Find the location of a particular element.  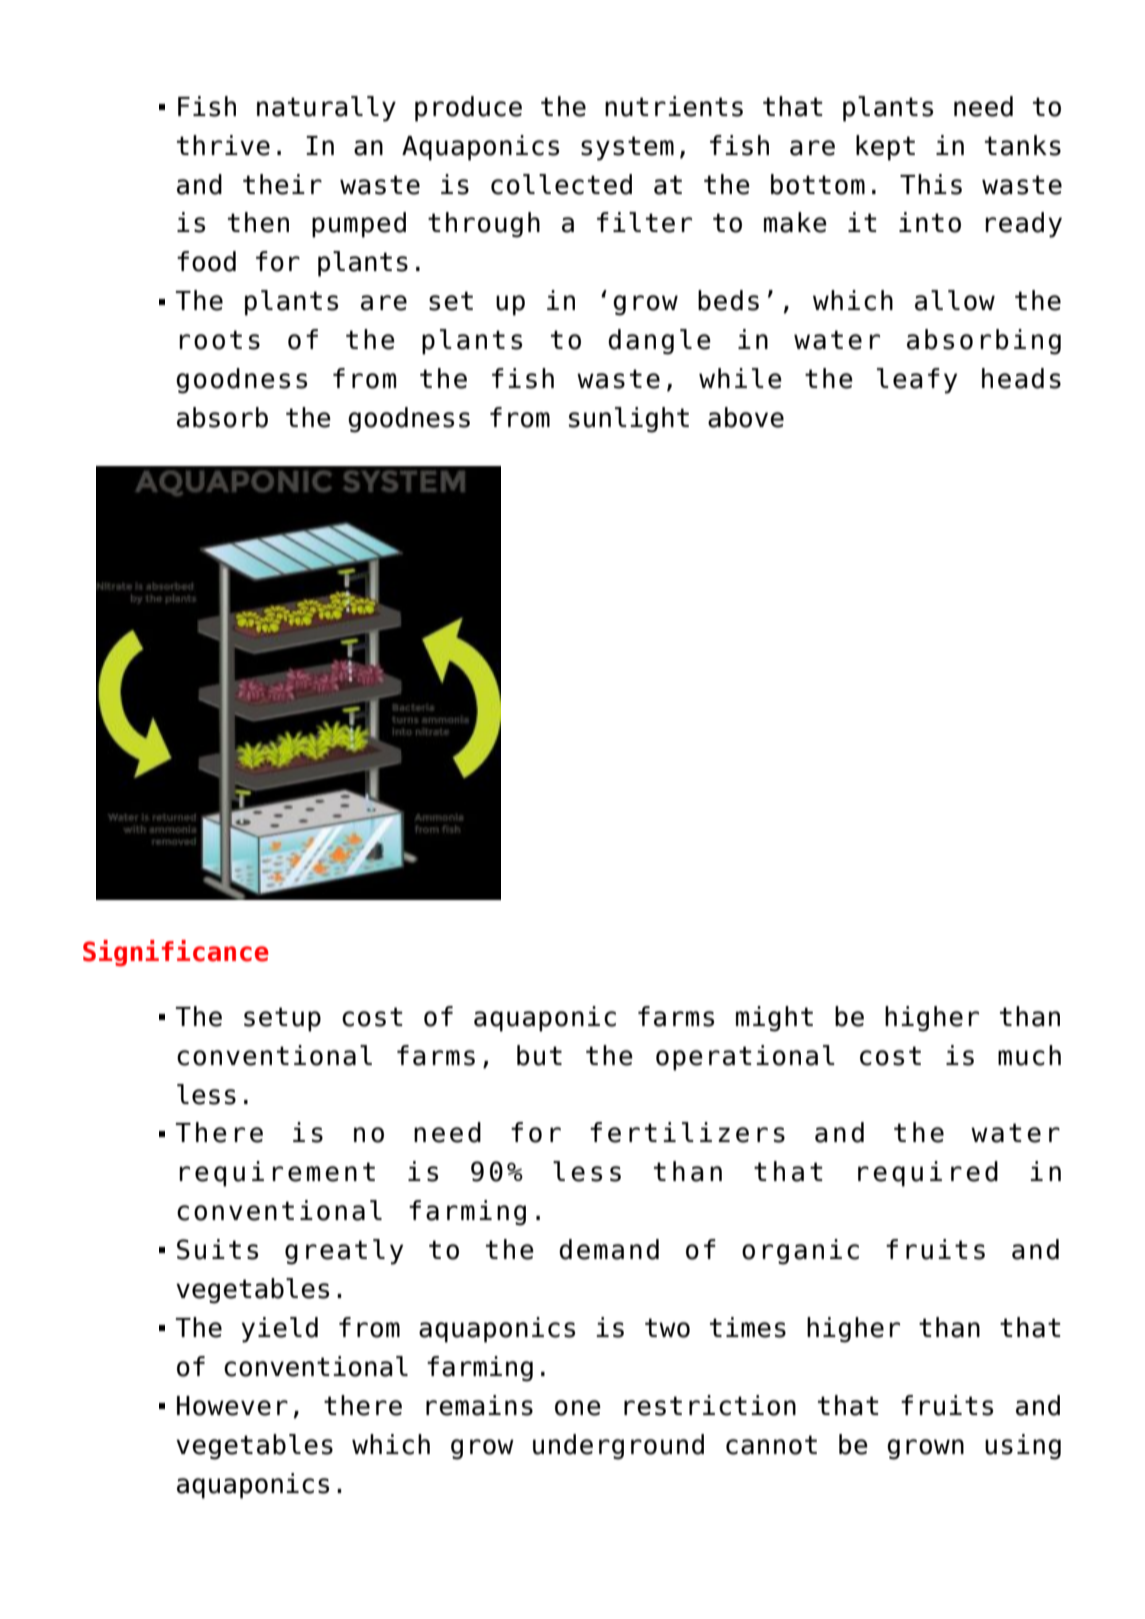

much is located at coordinates (1029, 1055).
